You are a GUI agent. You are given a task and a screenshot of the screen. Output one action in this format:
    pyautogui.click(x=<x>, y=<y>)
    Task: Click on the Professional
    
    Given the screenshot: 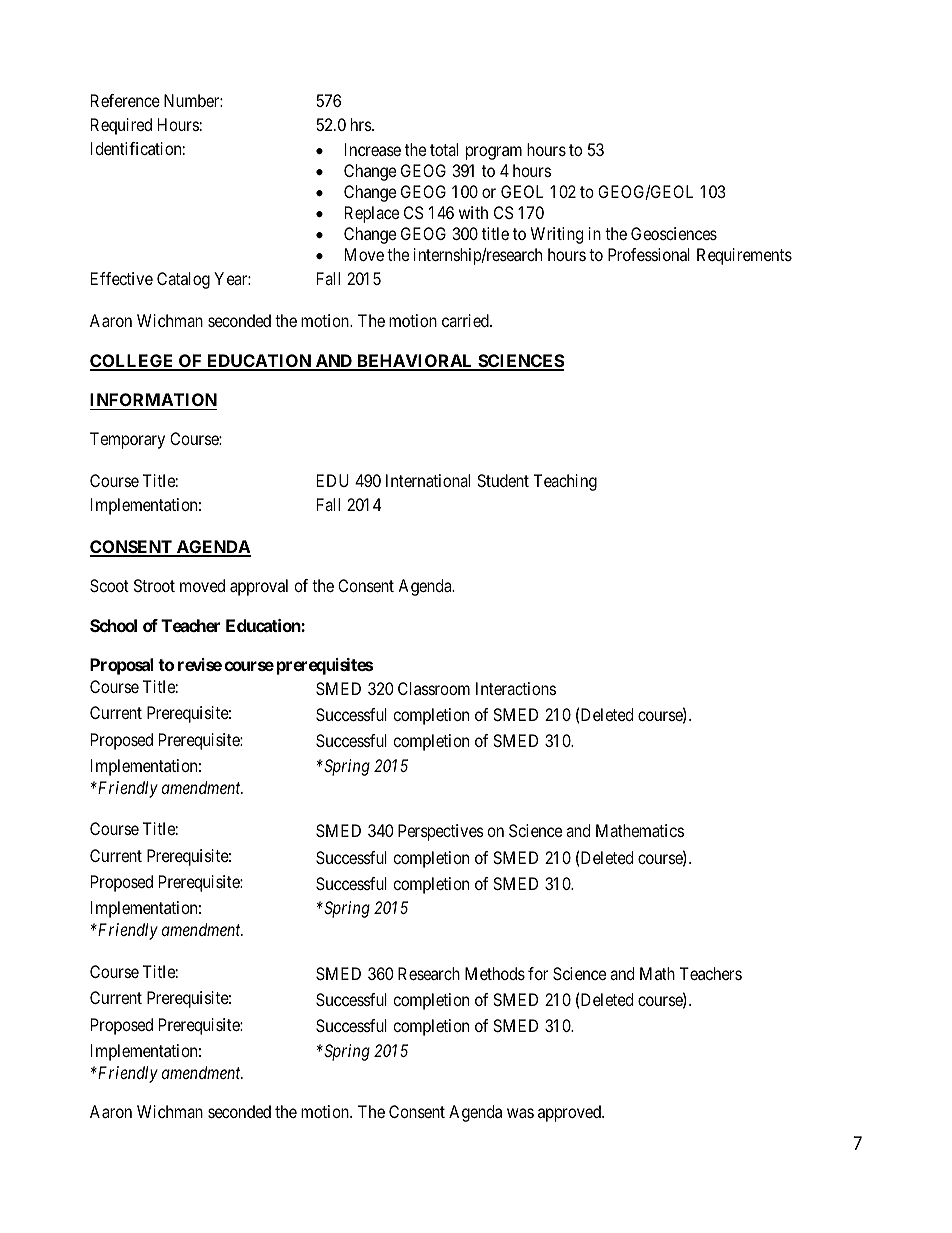 What is the action you would take?
    pyautogui.click(x=649, y=254)
